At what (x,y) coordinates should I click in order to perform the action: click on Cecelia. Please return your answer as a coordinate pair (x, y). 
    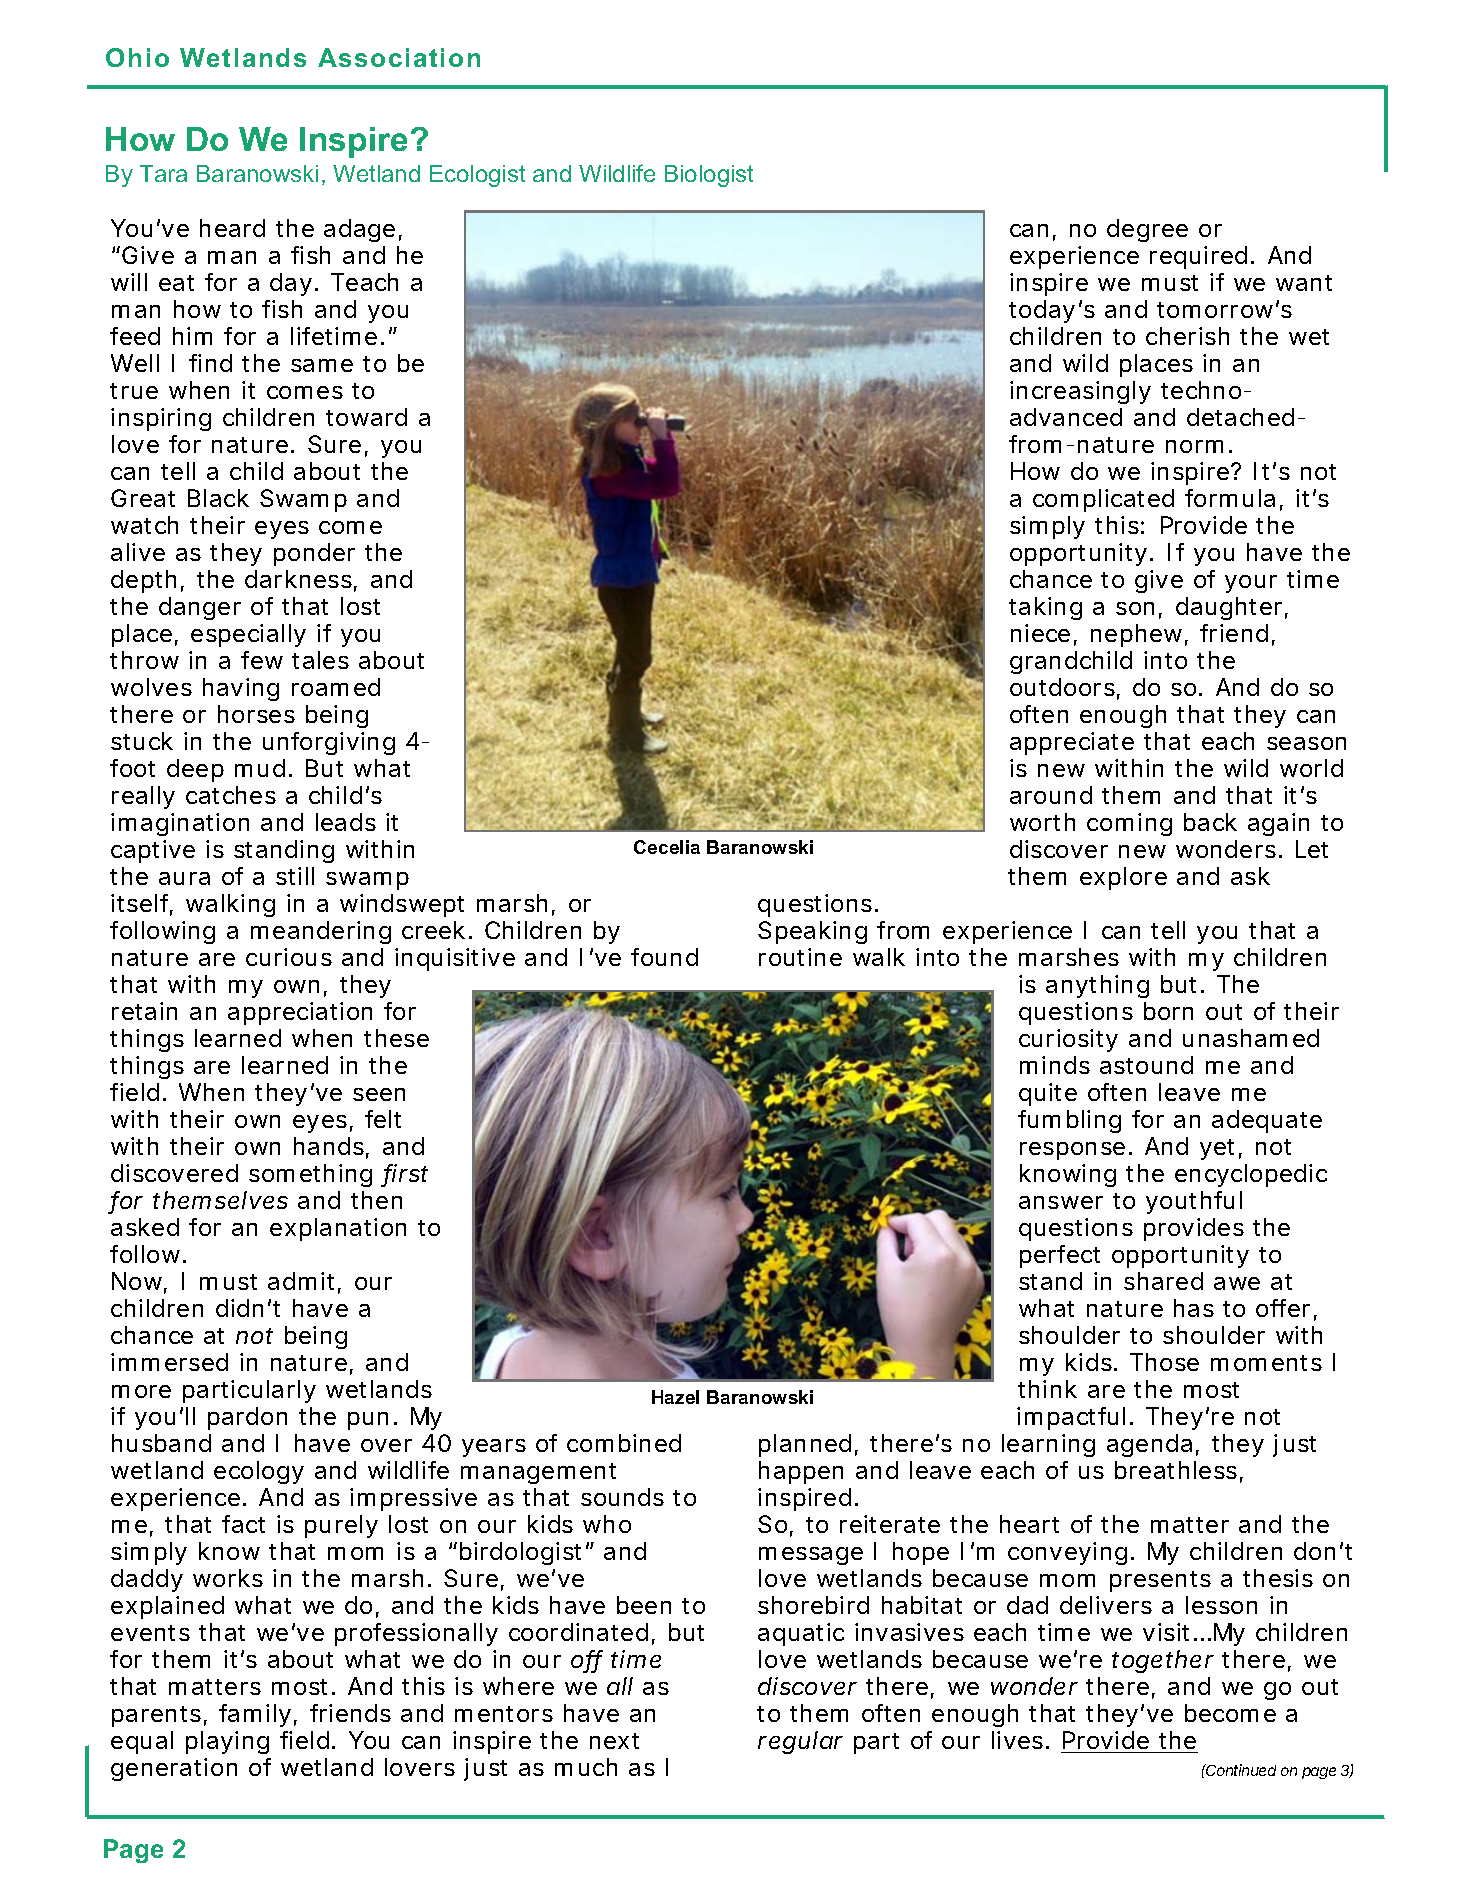
    Looking at the image, I should click on (667, 847).
